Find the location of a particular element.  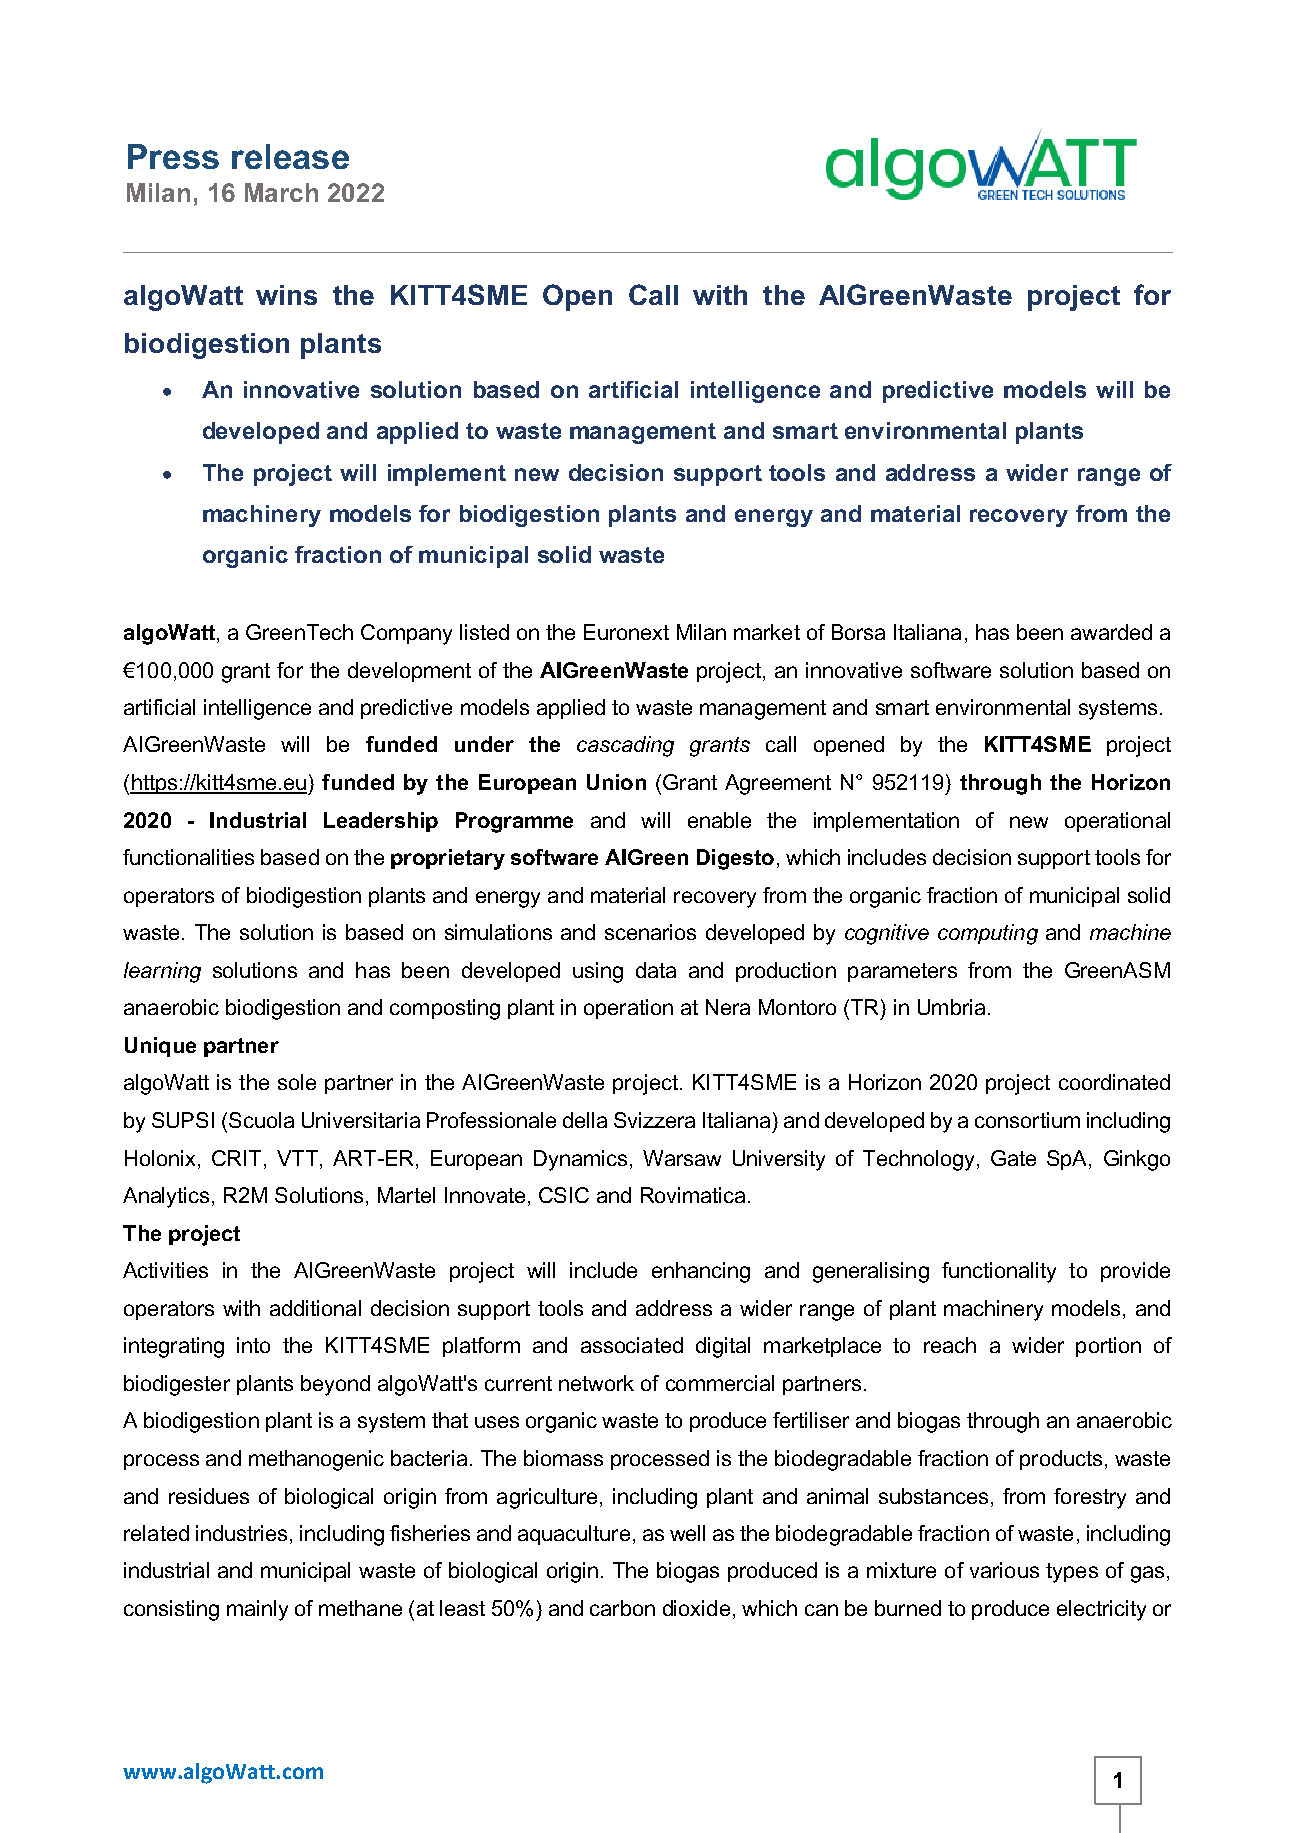

release is located at coordinates (290, 156).
